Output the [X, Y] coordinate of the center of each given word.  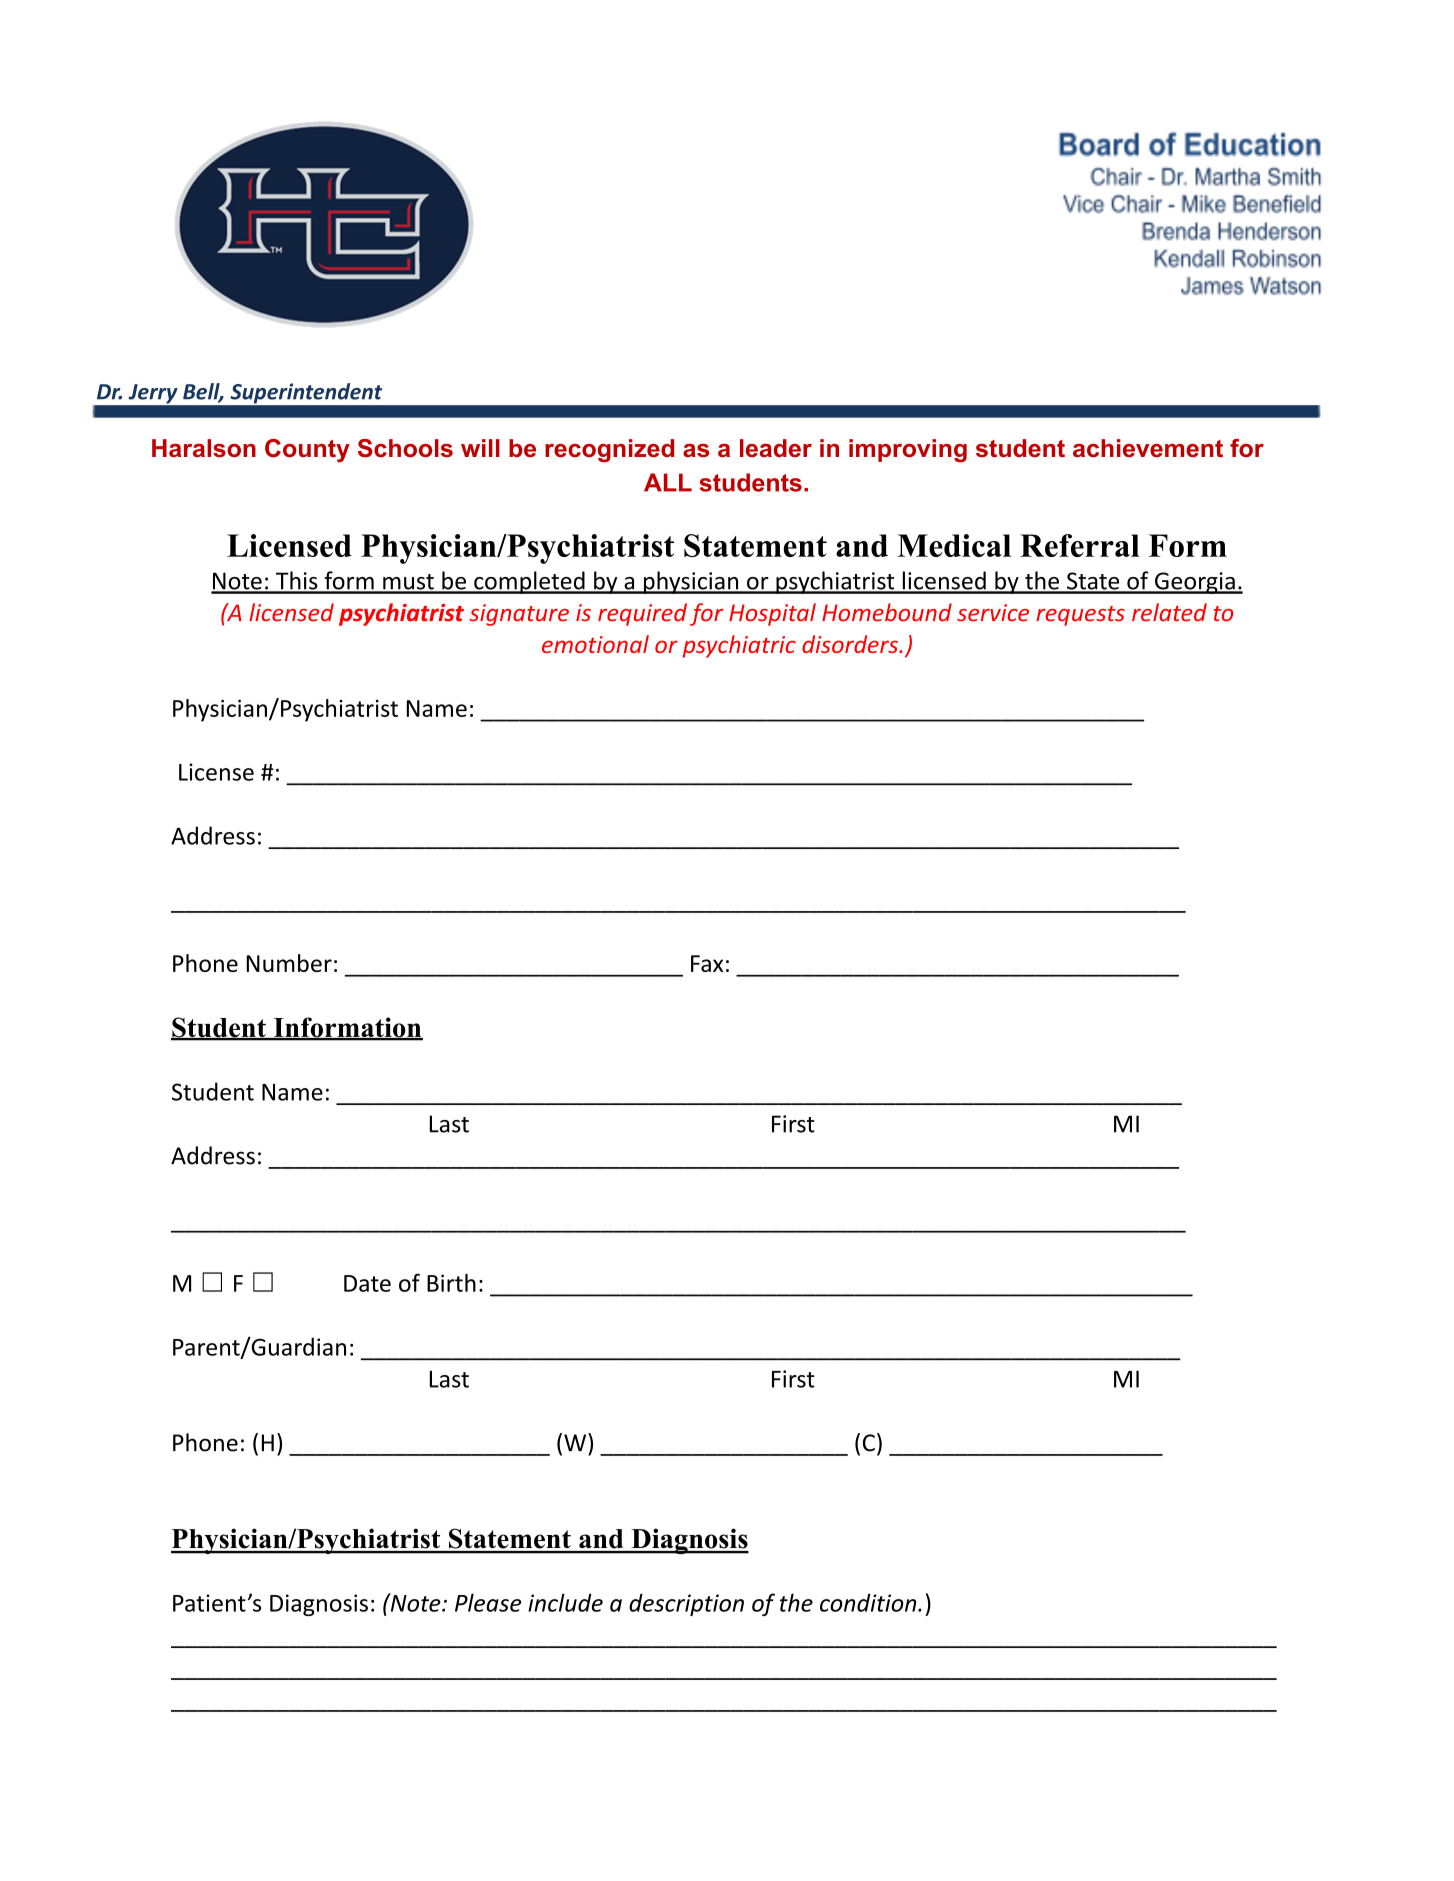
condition [869, 1602]
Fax [707, 963]
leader [776, 448]
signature [519, 615]
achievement [1148, 448]
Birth [451, 1283]
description [686, 1604]
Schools [405, 448]
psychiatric [739, 646]
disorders [851, 644]
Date [367, 1283]
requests [1080, 616]
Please [488, 1602]
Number [289, 963]
